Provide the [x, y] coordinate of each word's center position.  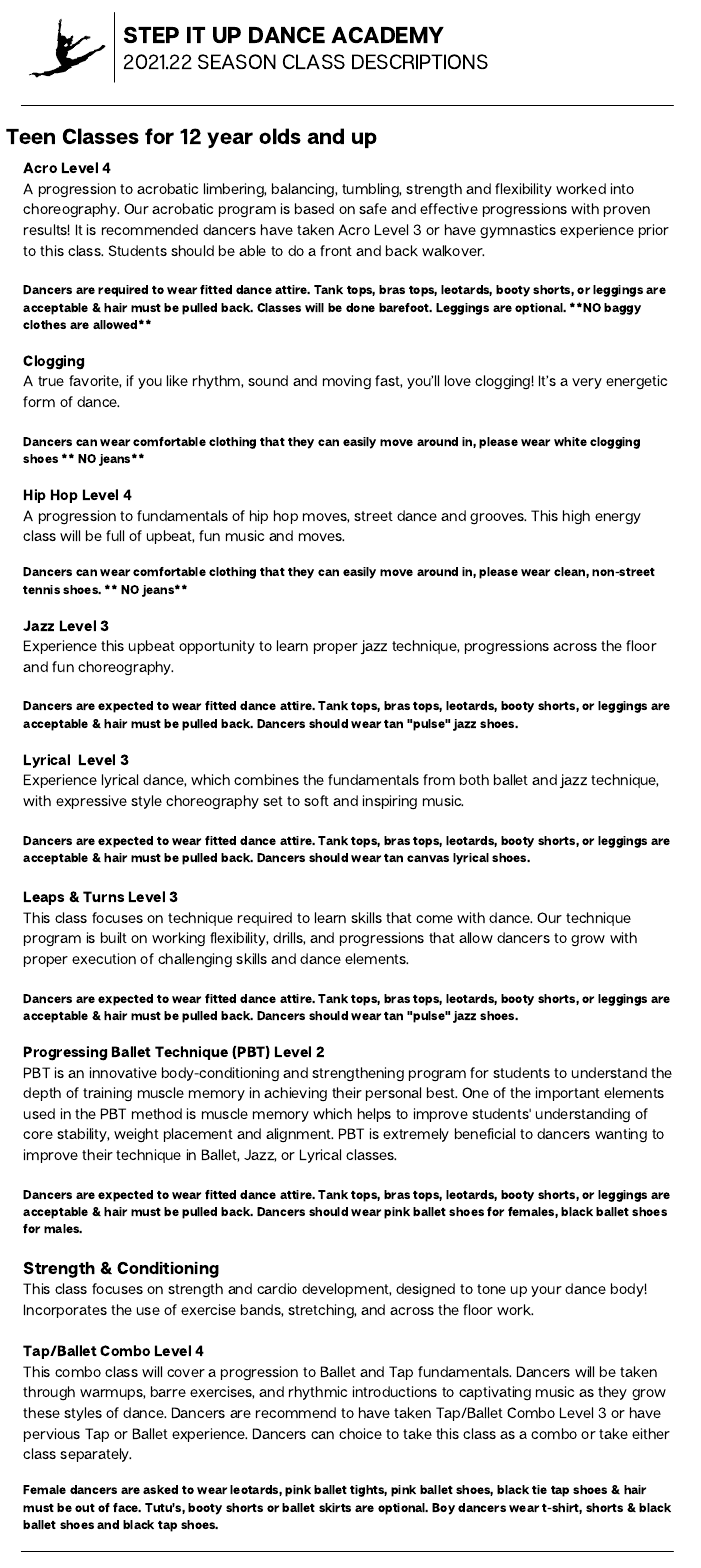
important [568, 1094]
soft [316, 800]
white [570, 441]
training [107, 1094]
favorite [95, 381]
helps [374, 1115]
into [622, 188]
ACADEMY [387, 35]
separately [95, 1455]
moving [347, 382]
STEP [151, 35]
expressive [91, 802]
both [474, 779]
